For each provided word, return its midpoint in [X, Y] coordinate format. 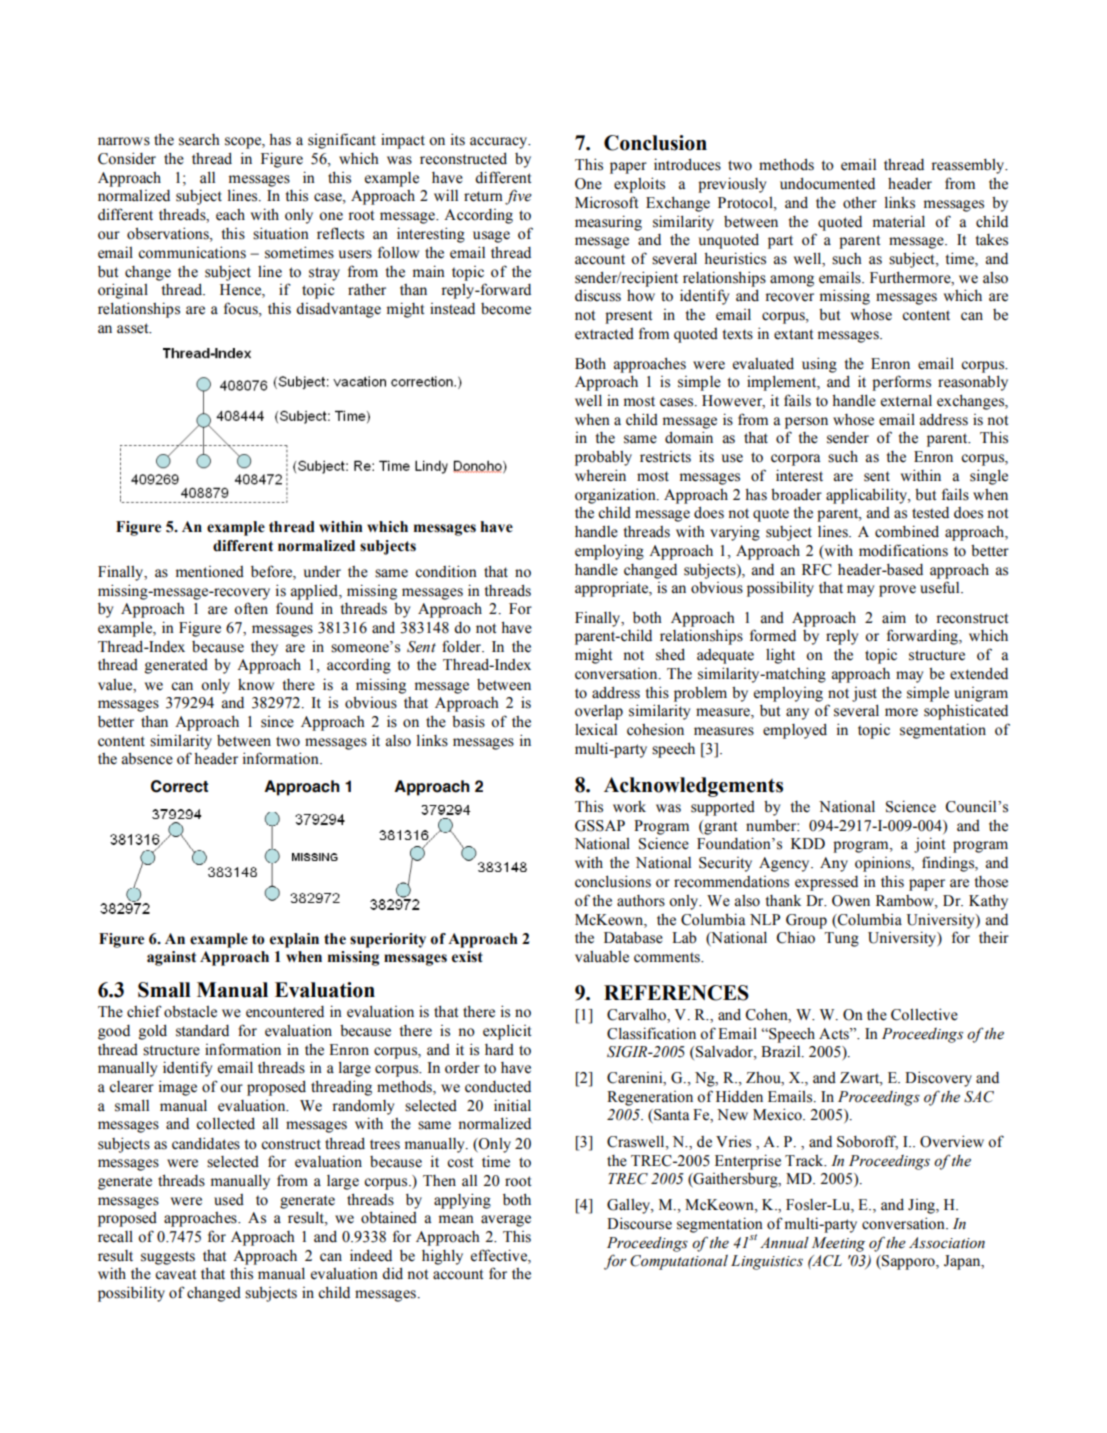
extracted [604, 334]
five [518, 197]
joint [929, 845]
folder [462, 646]
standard [202, 1031]
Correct [179, 786]
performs [901, 383]
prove [897, 591]
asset [134, 328]
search [199, 140]
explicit [507, 1032]
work [629, 807]
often [251, 608]
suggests [168, 1258]
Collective [924, 1014]
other [860, 202]
